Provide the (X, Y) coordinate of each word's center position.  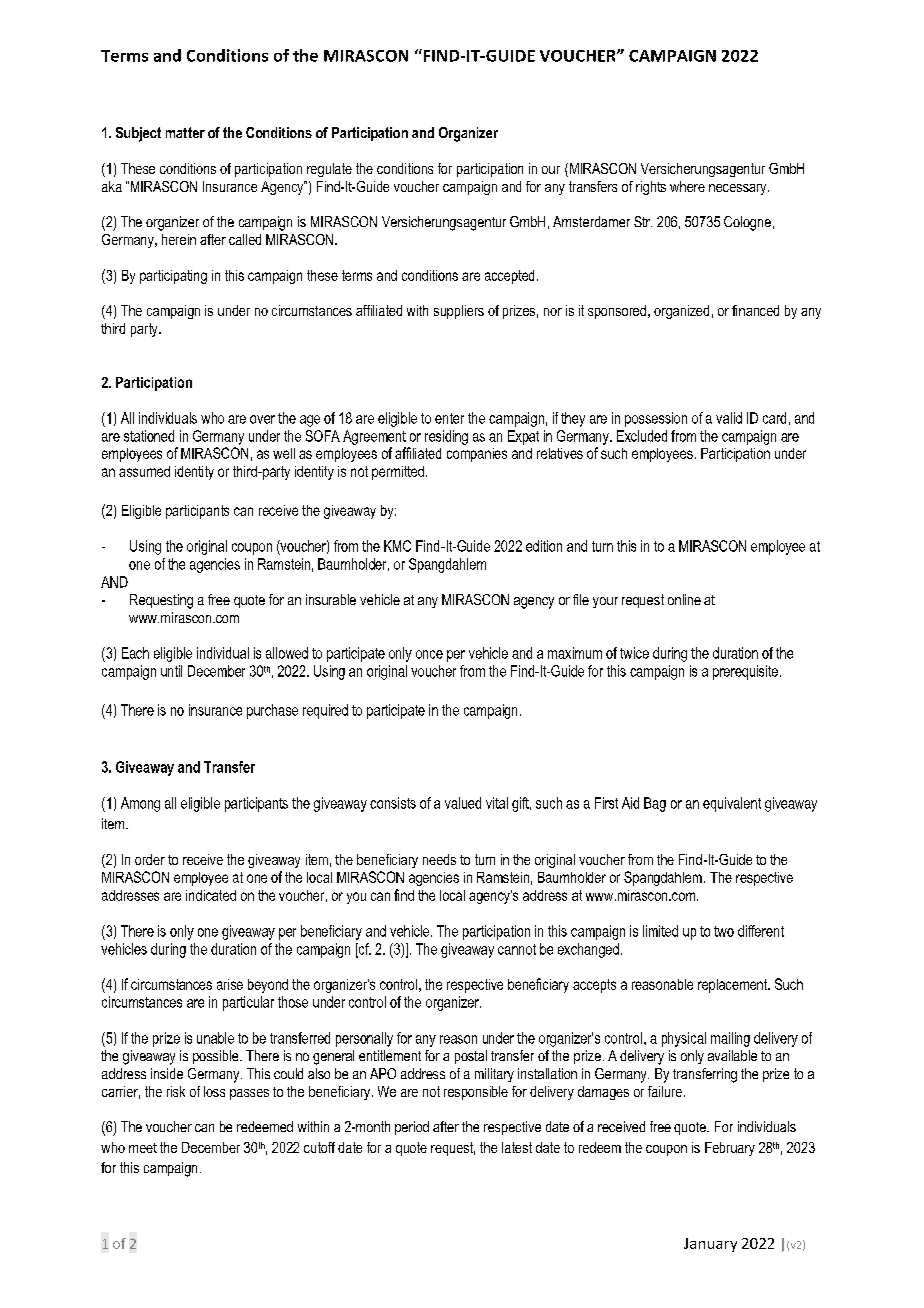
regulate (329, 170)
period (412, 1128)
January (710, 1245)
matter (185, 132)
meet (143, 1148)
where (687, 186)
